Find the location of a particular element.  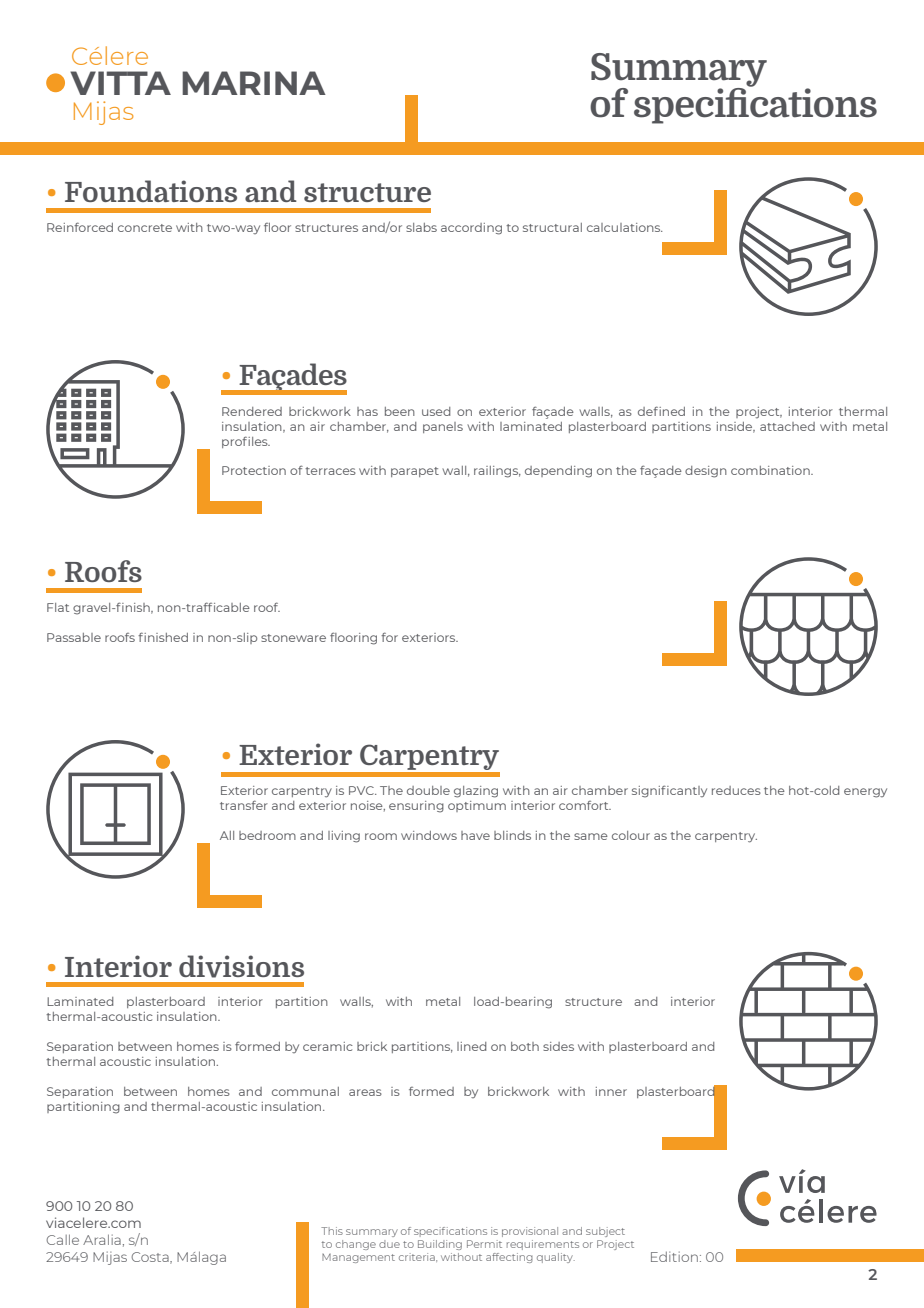

VITTA is located at coordinates (120, 83).
